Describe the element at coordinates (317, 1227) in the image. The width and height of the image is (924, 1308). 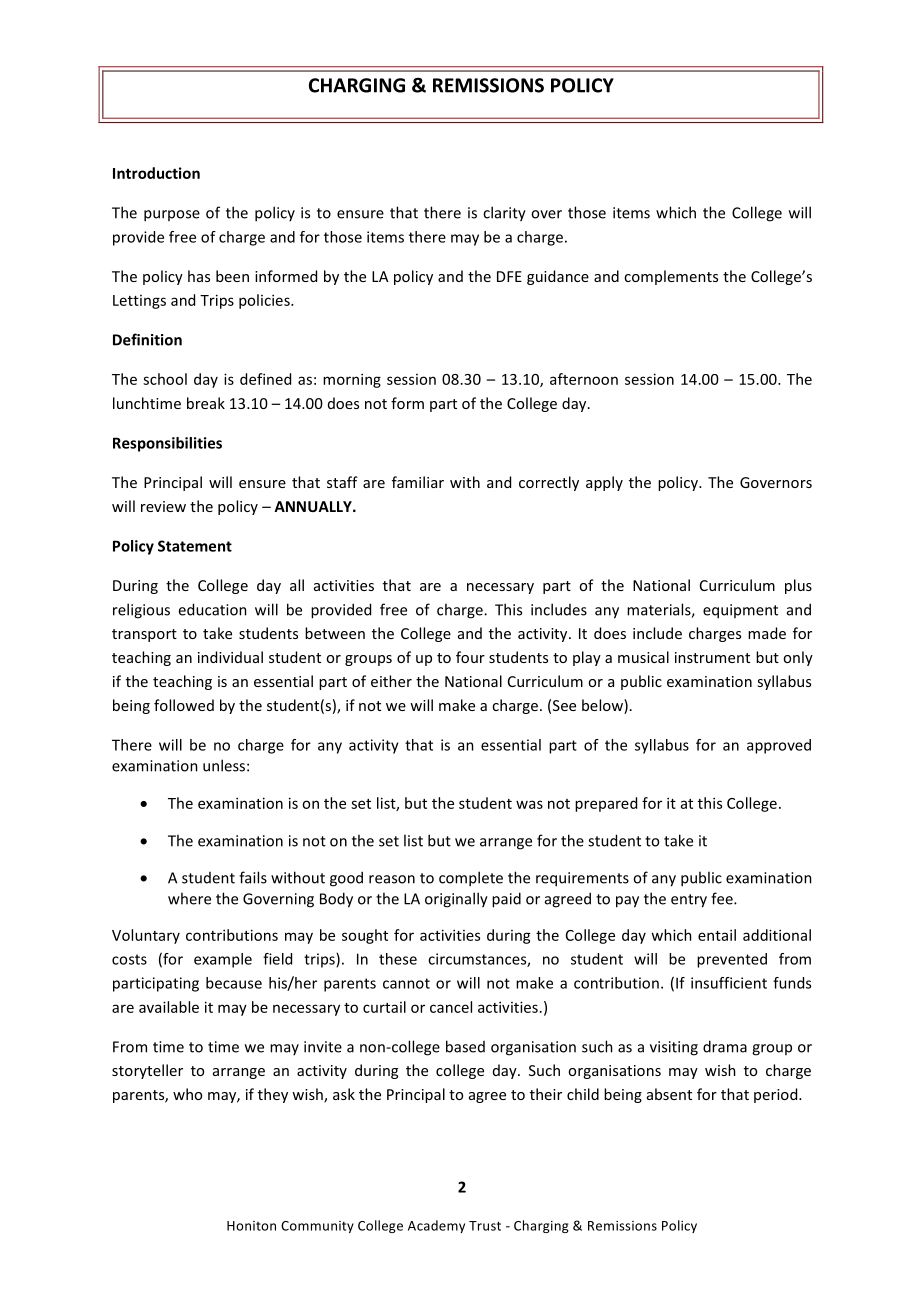
I see `Community` at that location.
